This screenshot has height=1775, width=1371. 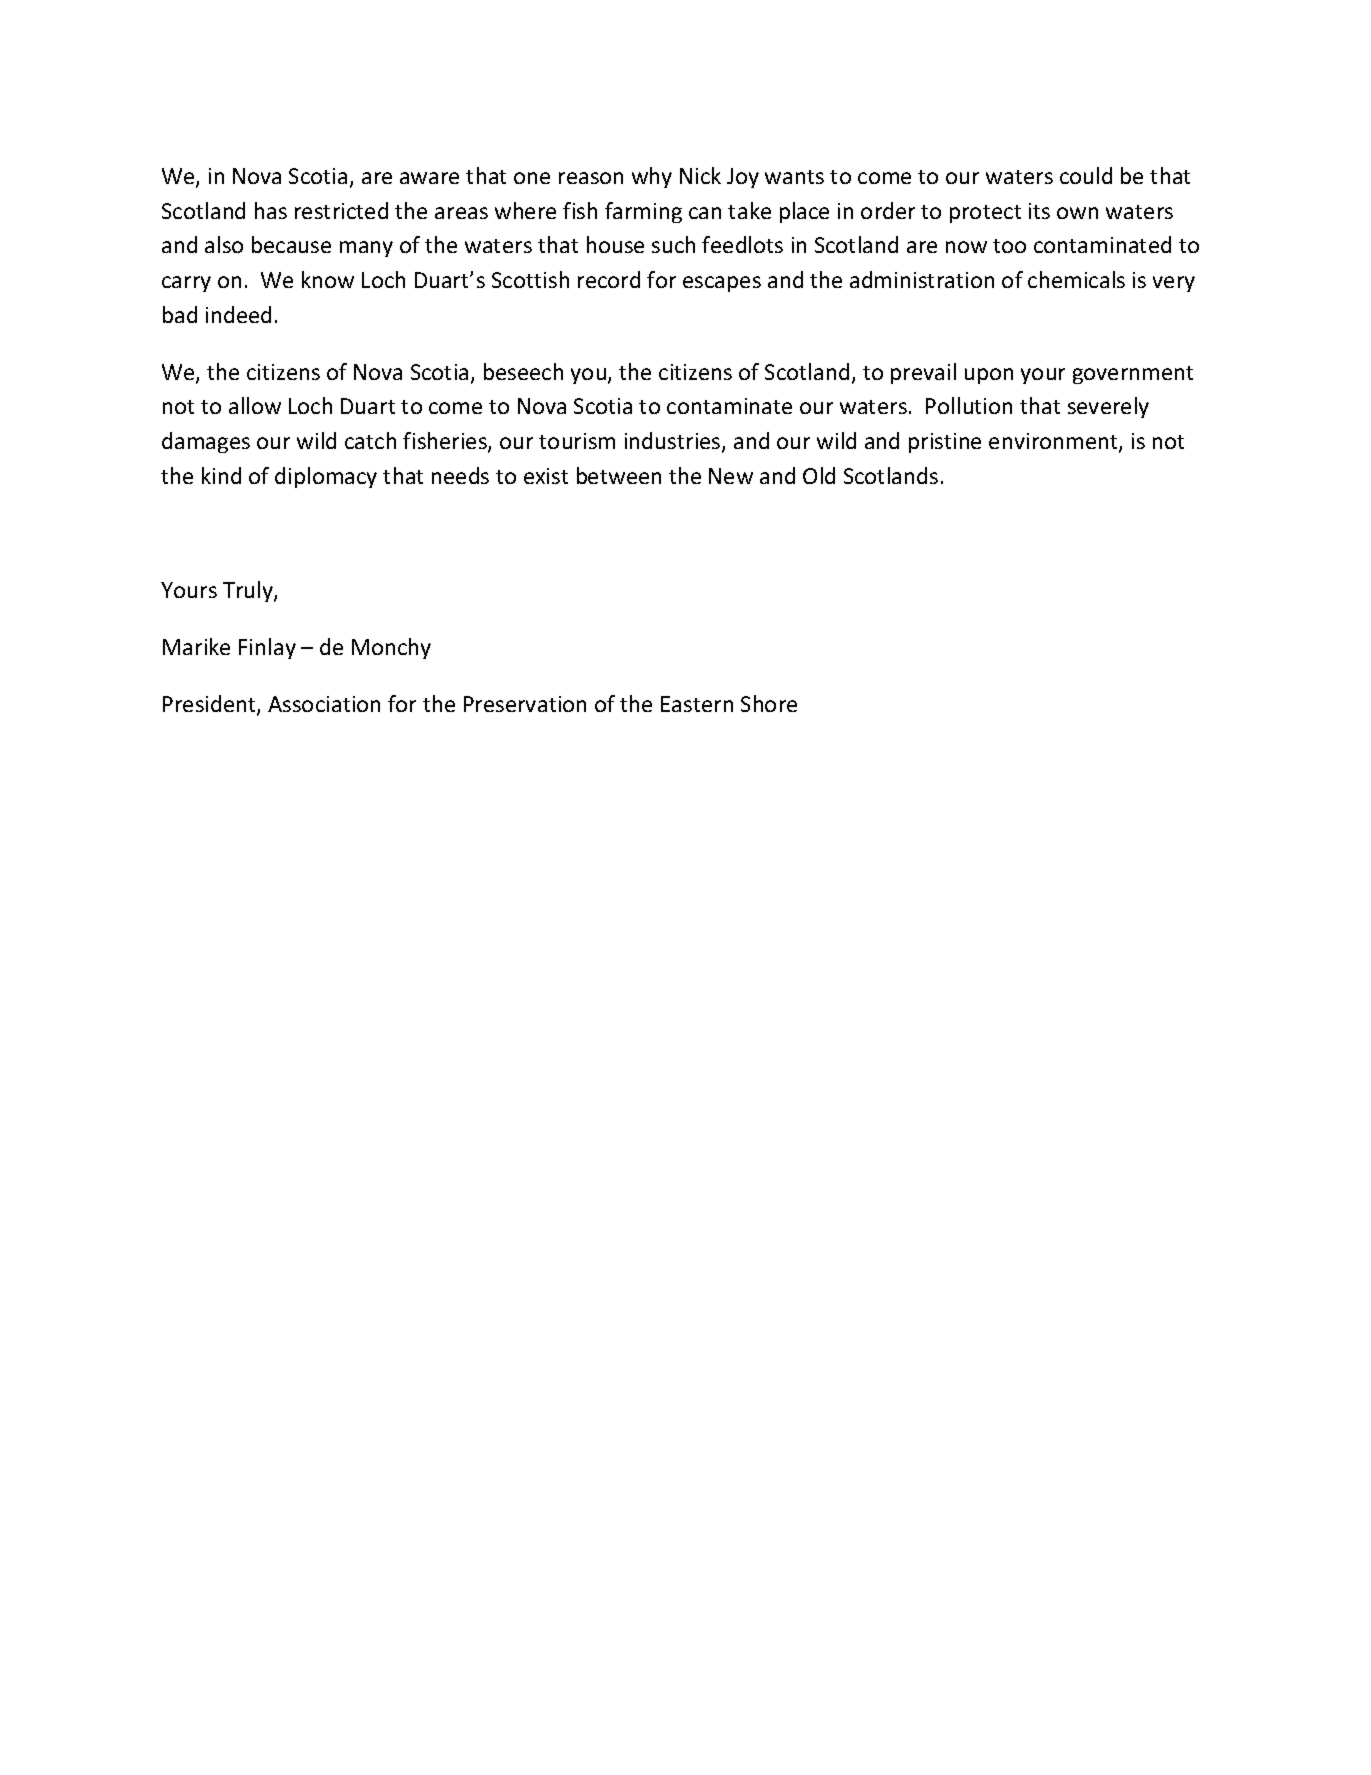 I want to click on Old, so click(x=819, y=475).
